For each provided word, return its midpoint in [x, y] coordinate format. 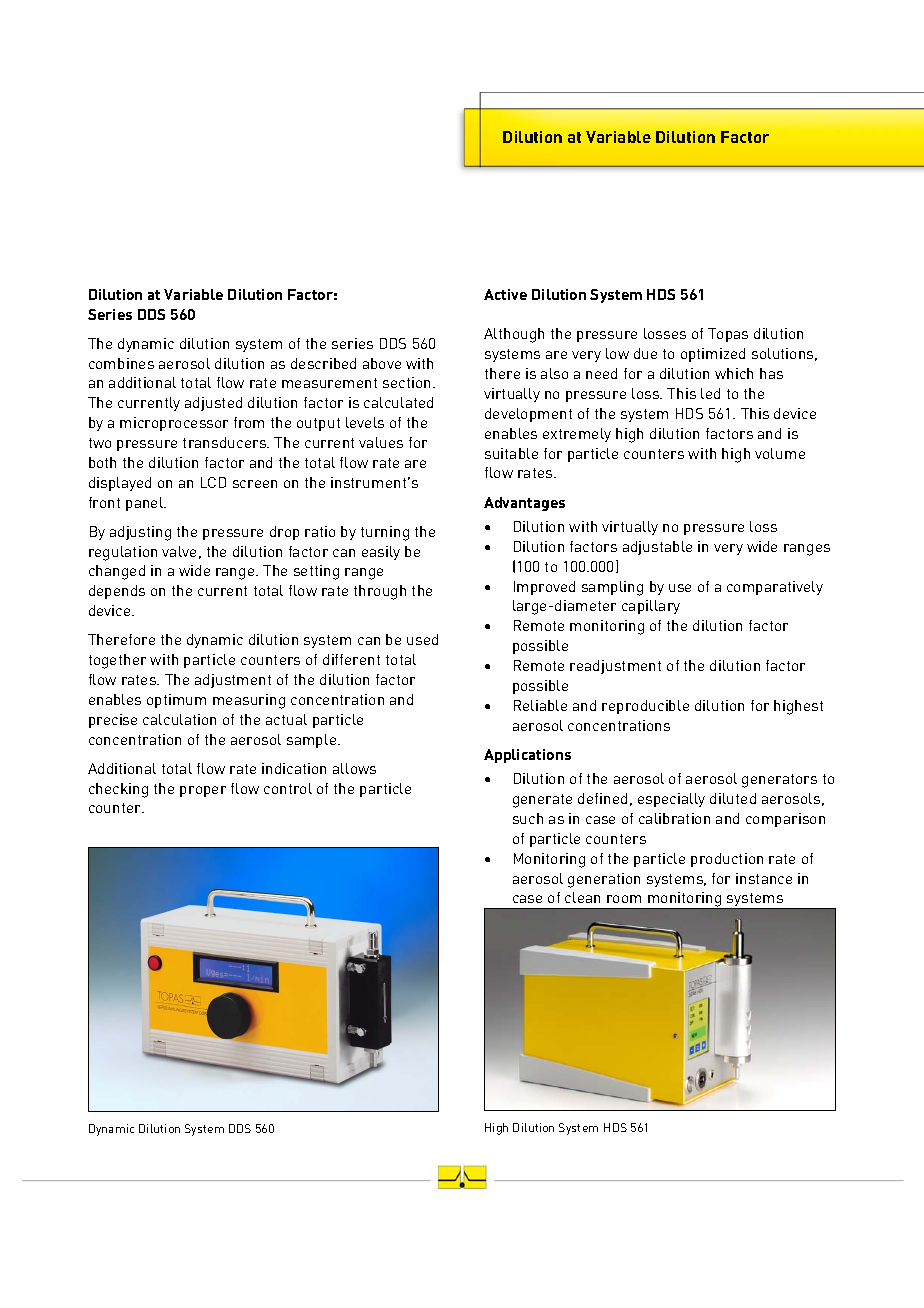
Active [505, 294]
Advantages [524, 504]
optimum [176, 701]
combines [121, 363]
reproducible [645, 707]
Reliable [540, 705]
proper [203, 791]
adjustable [657, 548]
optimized [713, 355]
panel [146, 504]
